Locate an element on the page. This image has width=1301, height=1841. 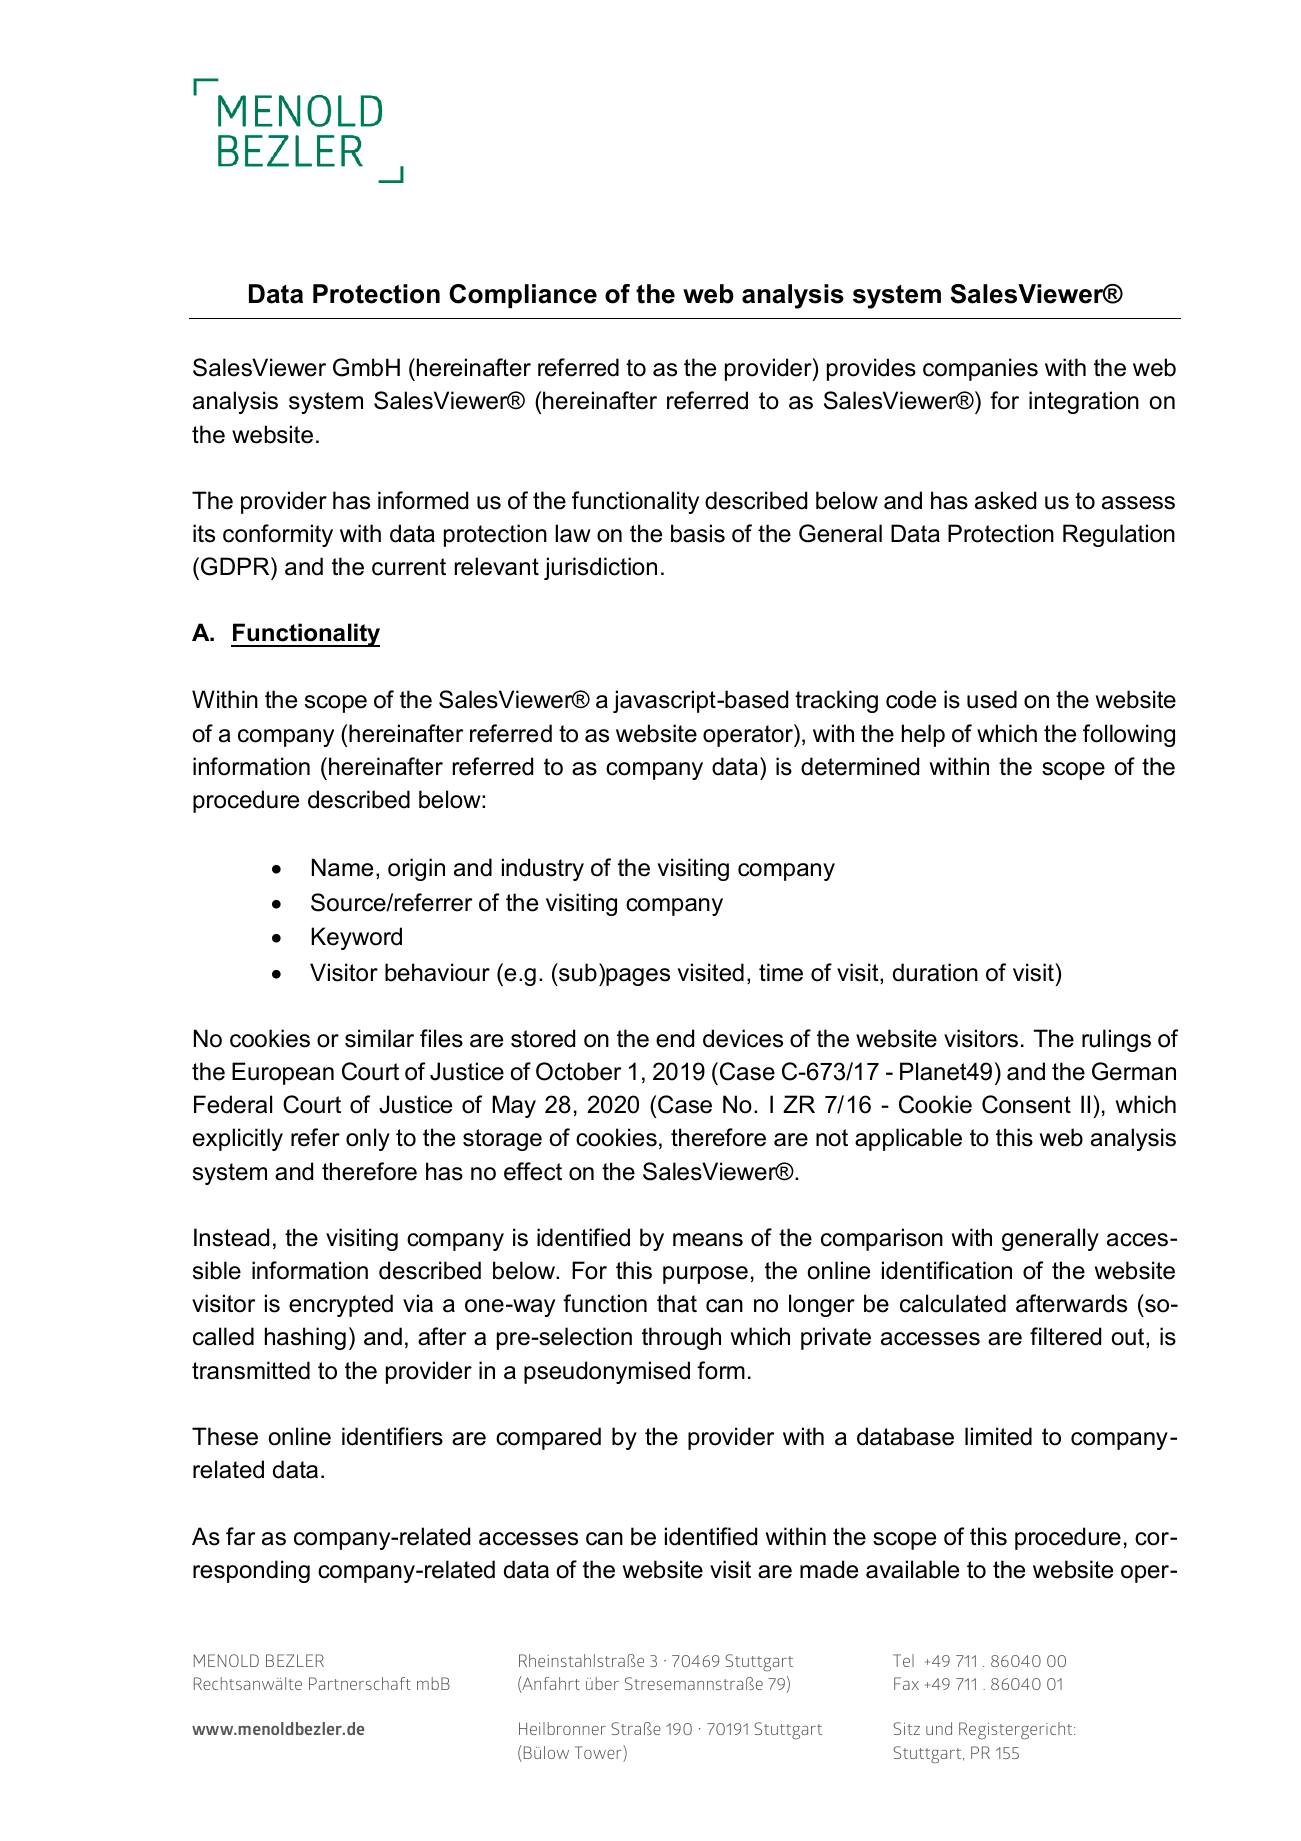
industry is located at coordinates (543, 869).
